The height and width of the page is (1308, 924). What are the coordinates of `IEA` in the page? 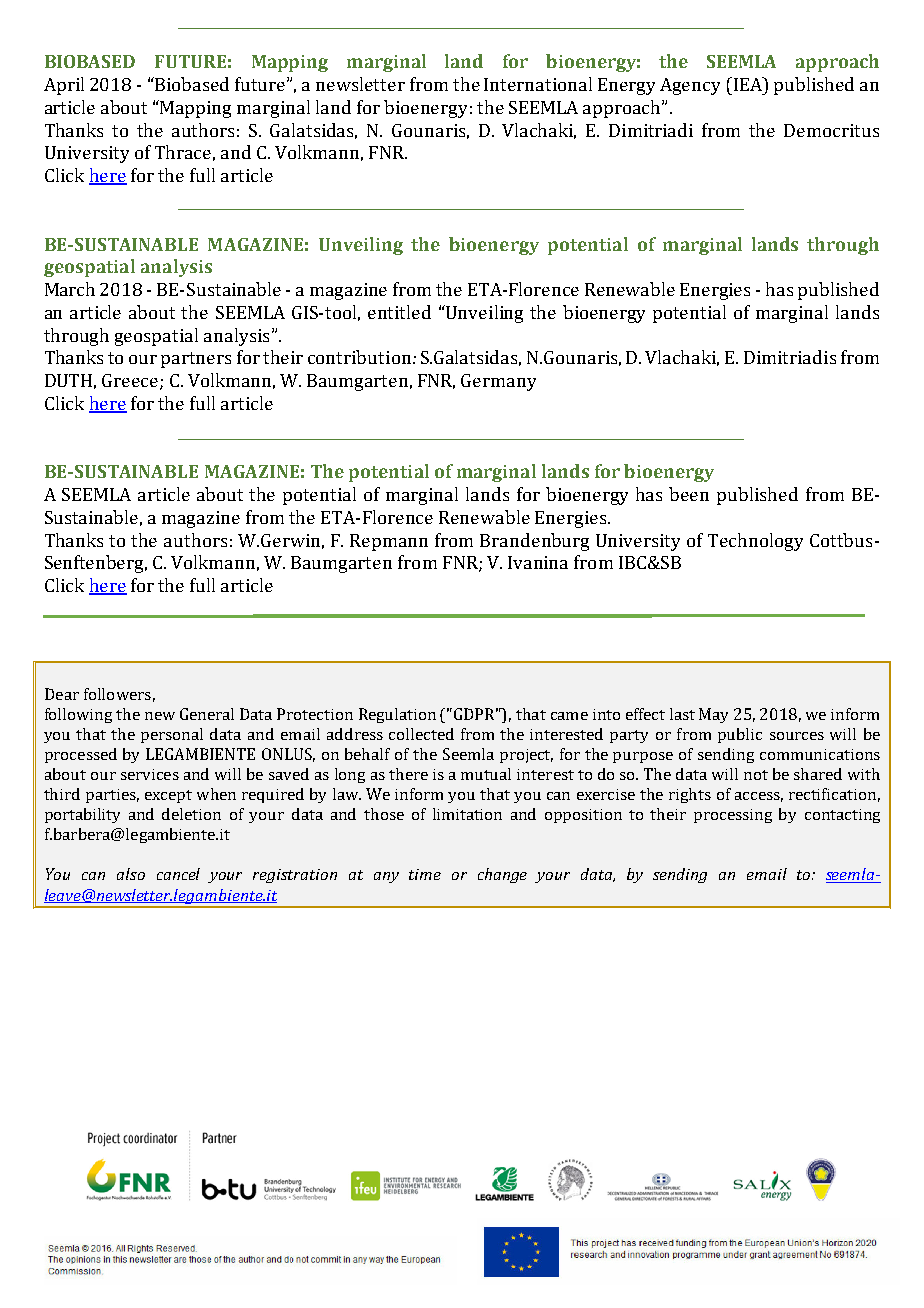 It's located at (747, 84).
